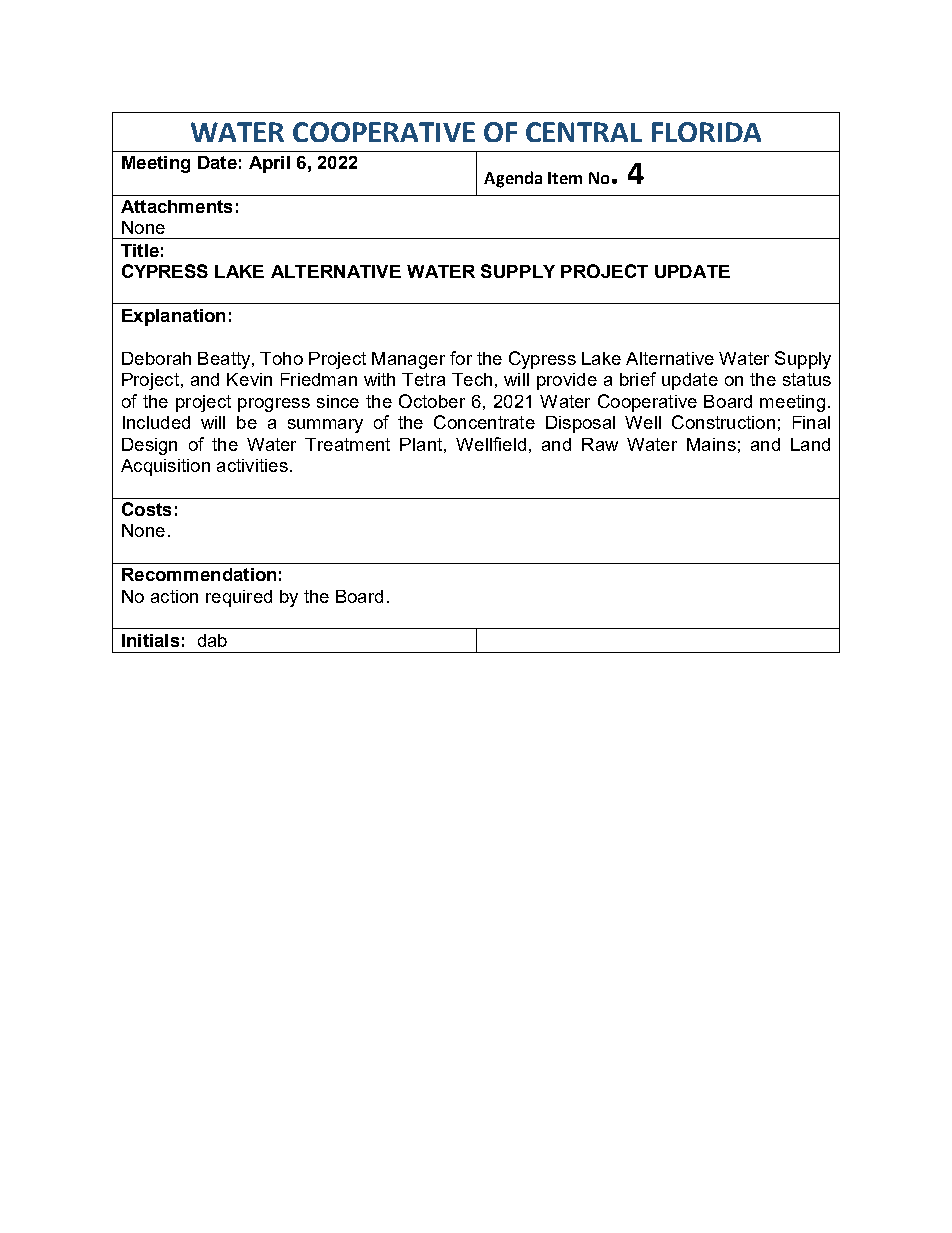 Image resolution: width=952 pixels, height=1233 pixels. Describe the element at coordinates (173, 317) in the screenshot. I see `Explanation` at that location.
